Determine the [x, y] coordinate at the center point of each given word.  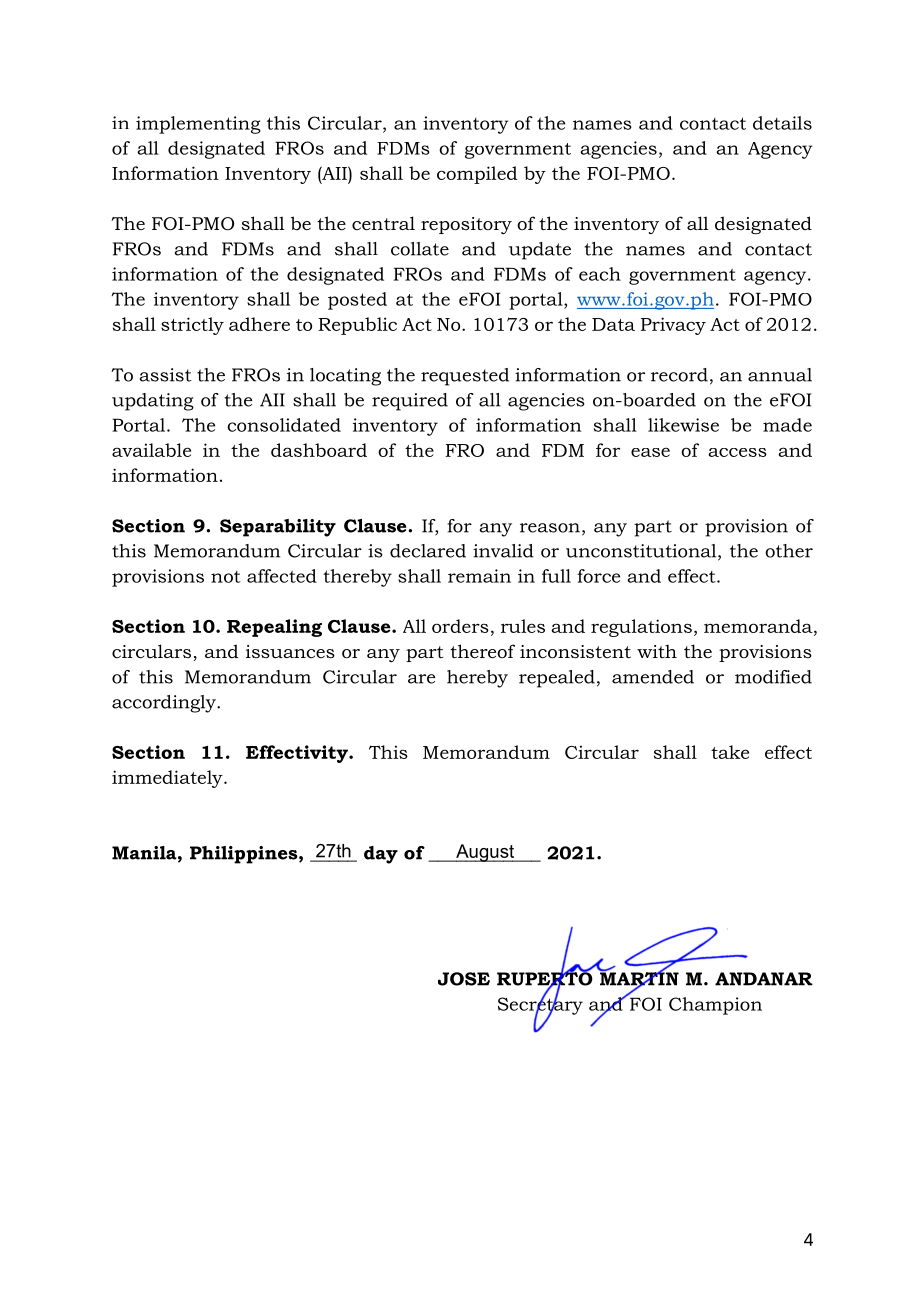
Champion [715, 1006]
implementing [198, 125]
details [782, 123]
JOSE [464, 979]
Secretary [540, 1006]
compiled [477, 175]
